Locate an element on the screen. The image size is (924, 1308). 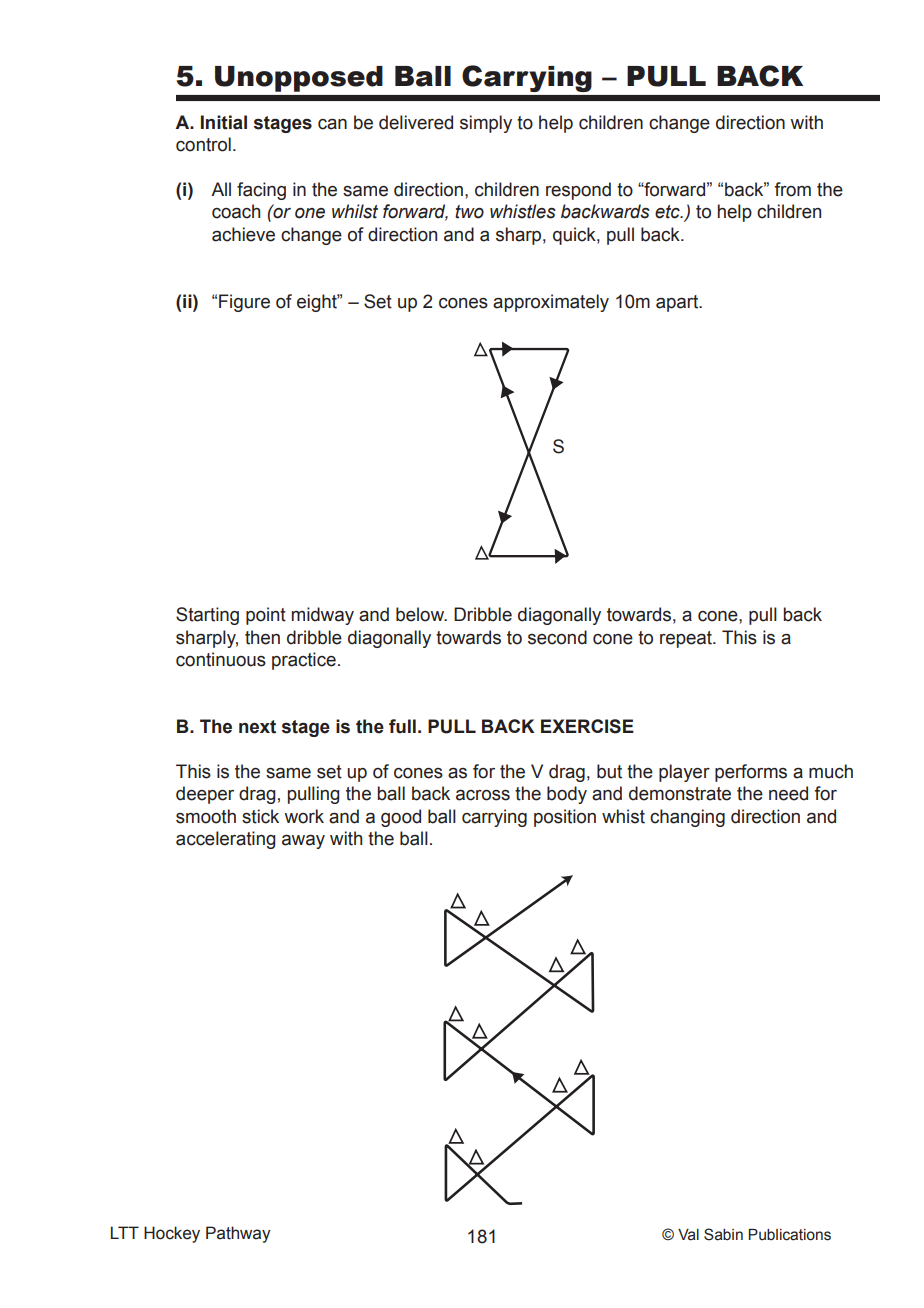
simply is located at coordinates (486, 124).
